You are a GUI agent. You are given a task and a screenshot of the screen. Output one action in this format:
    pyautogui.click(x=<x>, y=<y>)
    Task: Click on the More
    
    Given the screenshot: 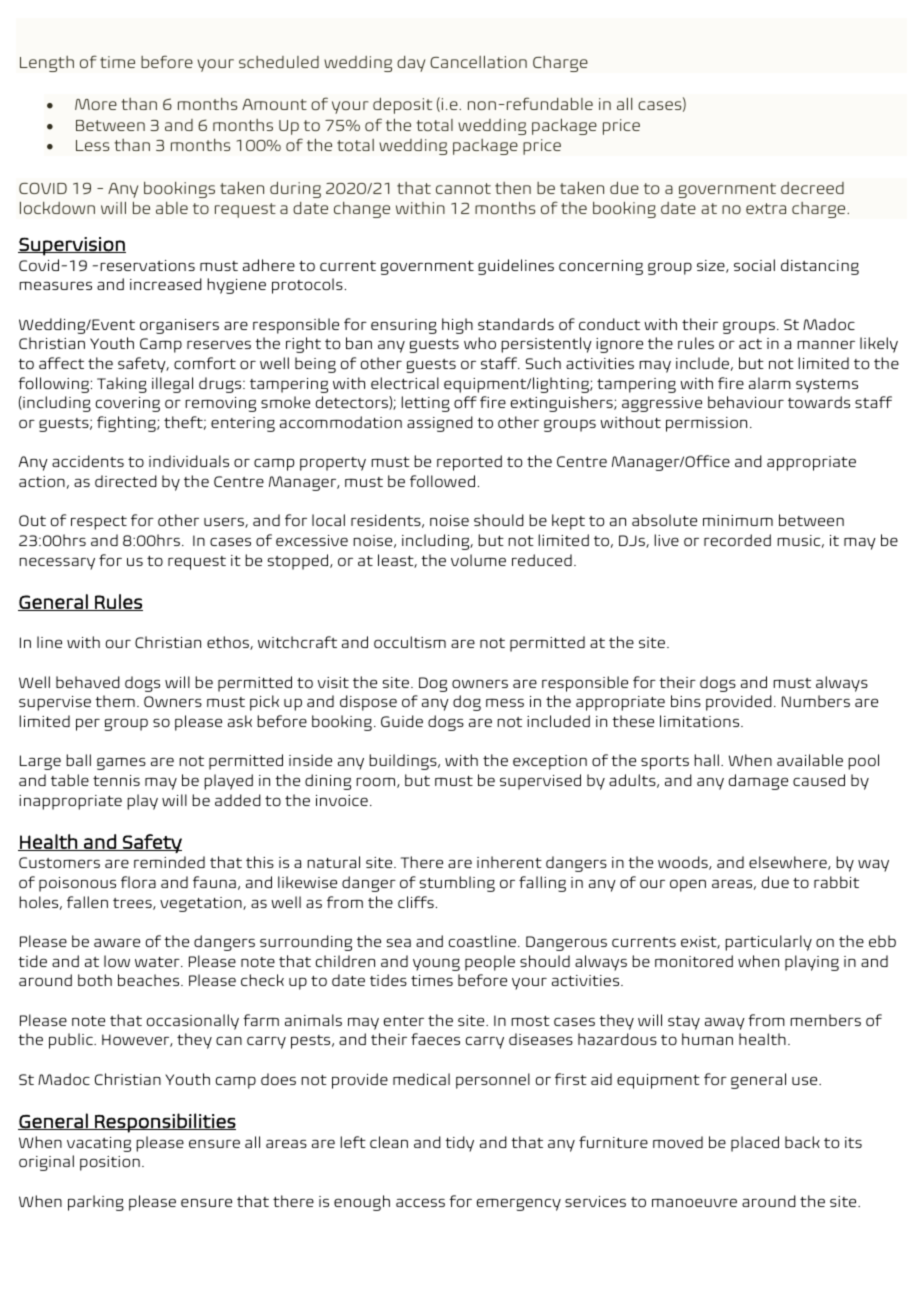 What is the action you would take?
    pyautogui.click(x=96, y=104)
